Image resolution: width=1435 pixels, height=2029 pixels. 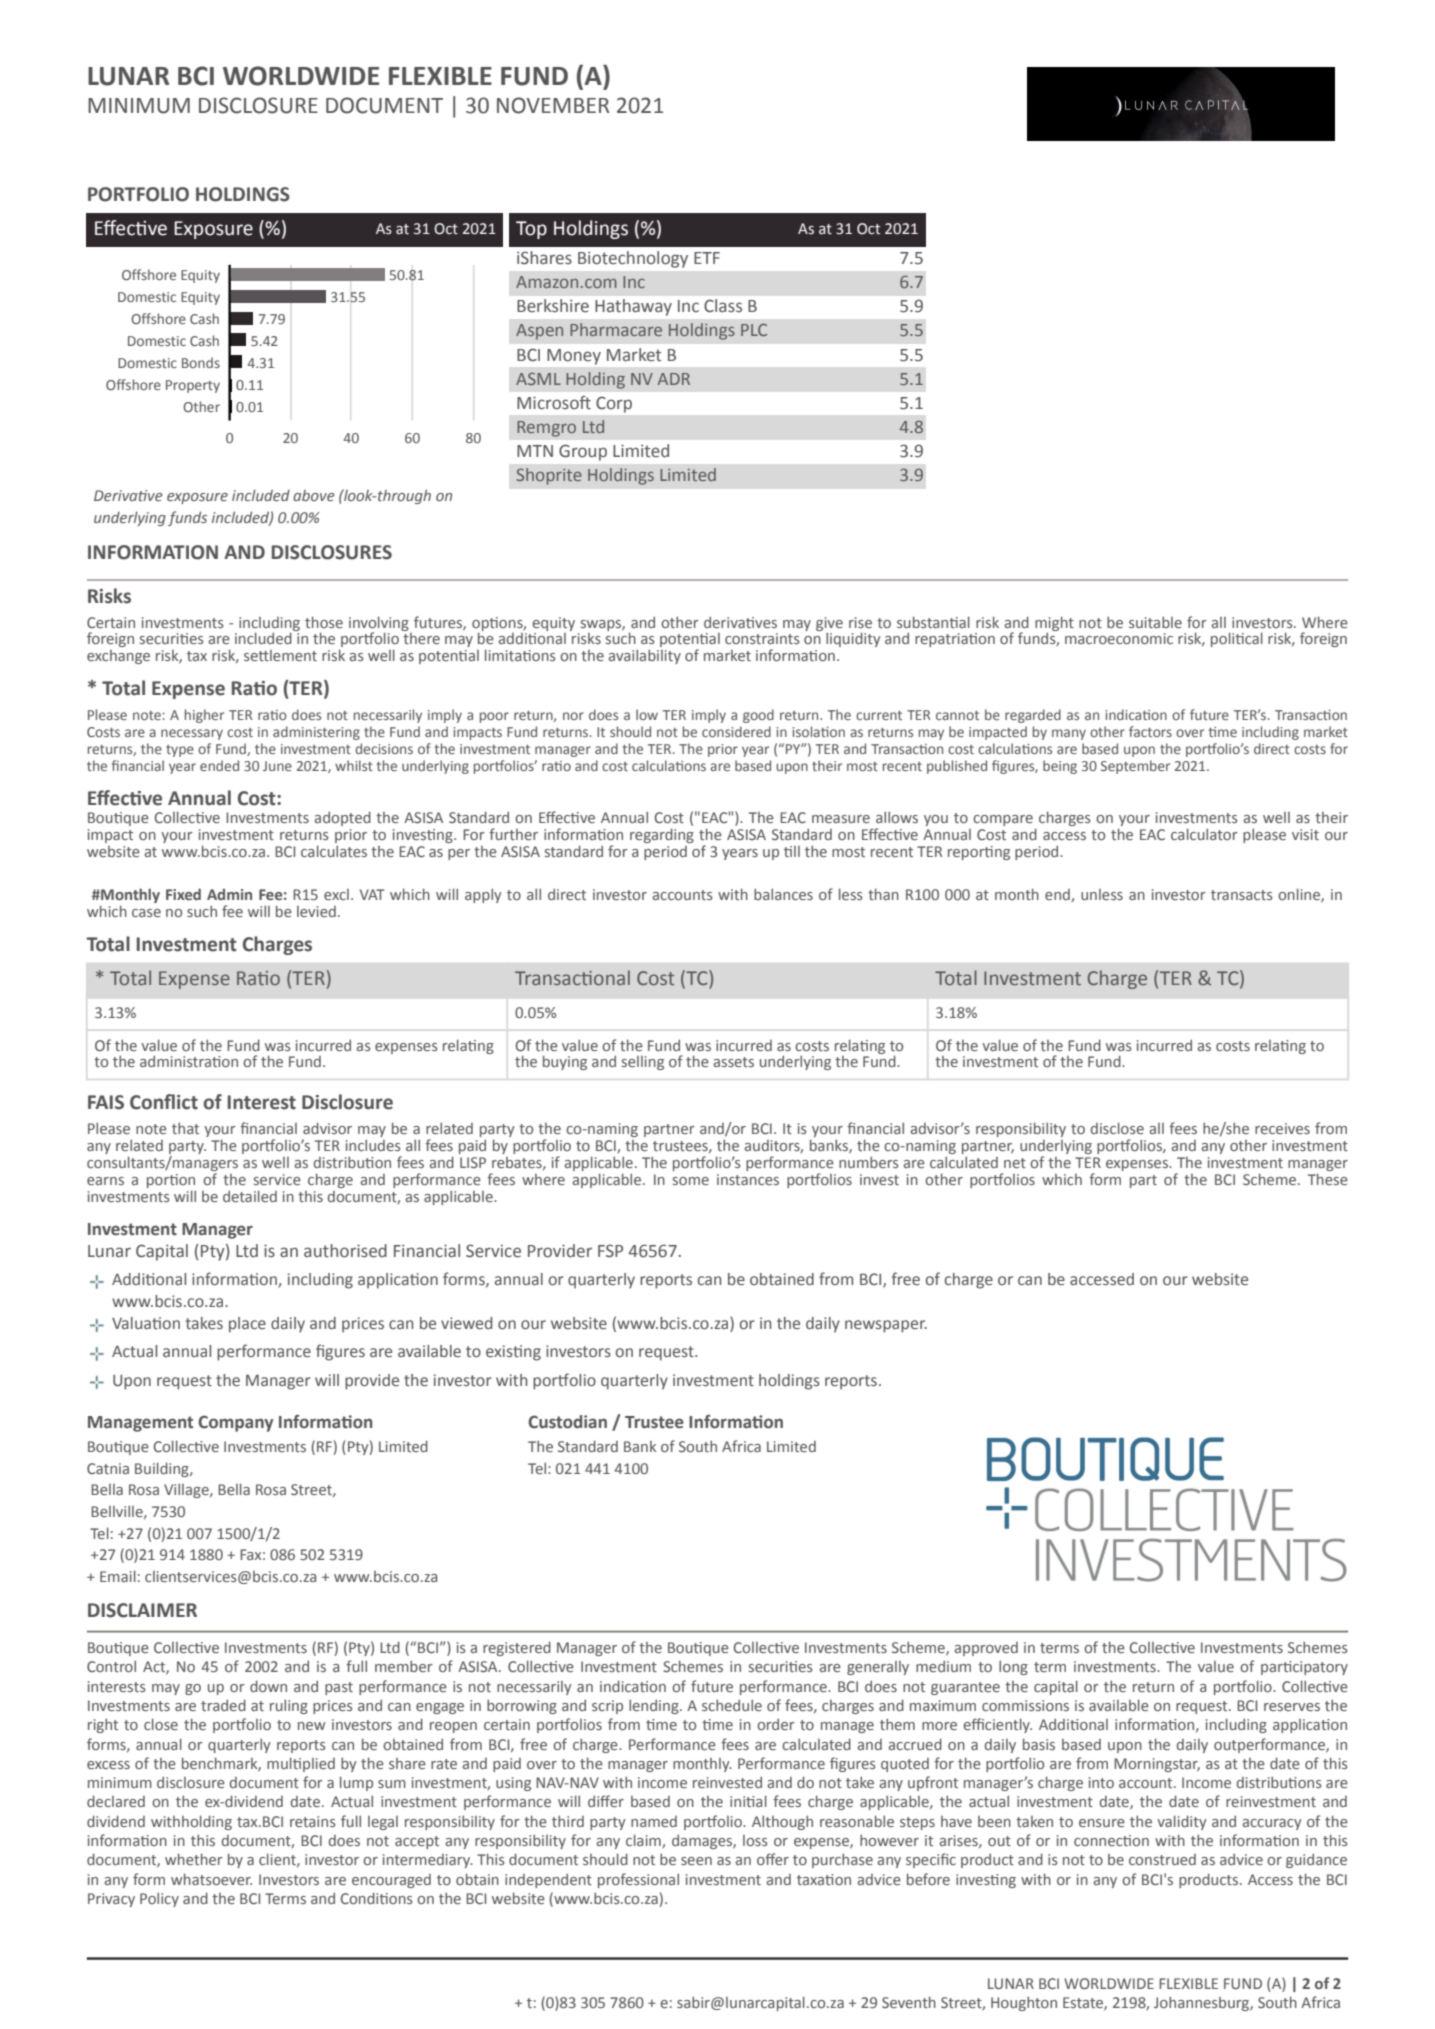 I want to click on Fixed, so click(x=183, y=894).
